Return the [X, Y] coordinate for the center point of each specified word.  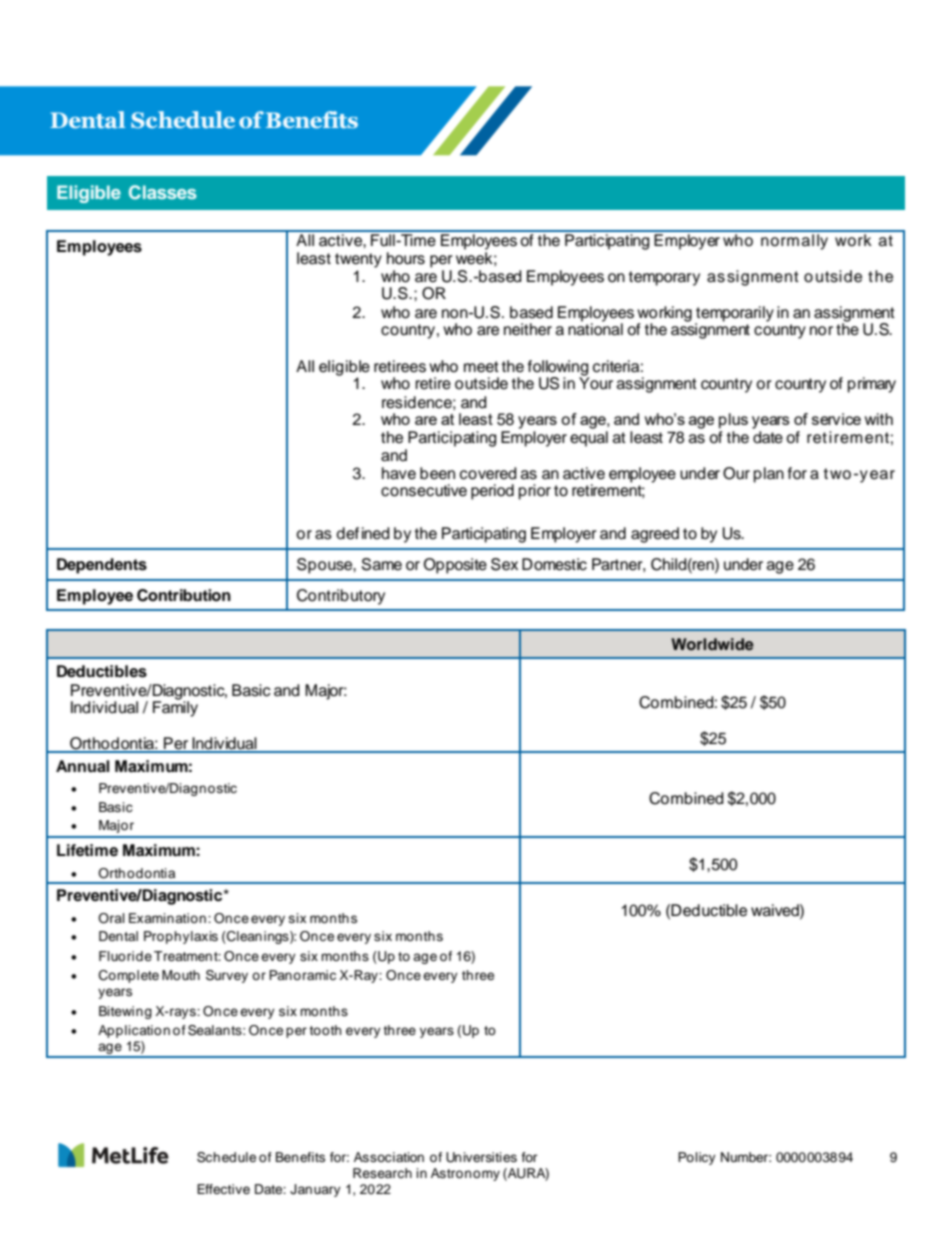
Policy [697, 1158]
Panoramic [302, 975]
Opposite [455, 566]
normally [795, 240]
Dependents [102, 566]
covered [488, 473]
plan [769, 475]
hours [406, 258]
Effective [223, 1189]
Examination [167, 918]
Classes [163, 192]
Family [175, 708]
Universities [481, 1157]
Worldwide [712, 644]
